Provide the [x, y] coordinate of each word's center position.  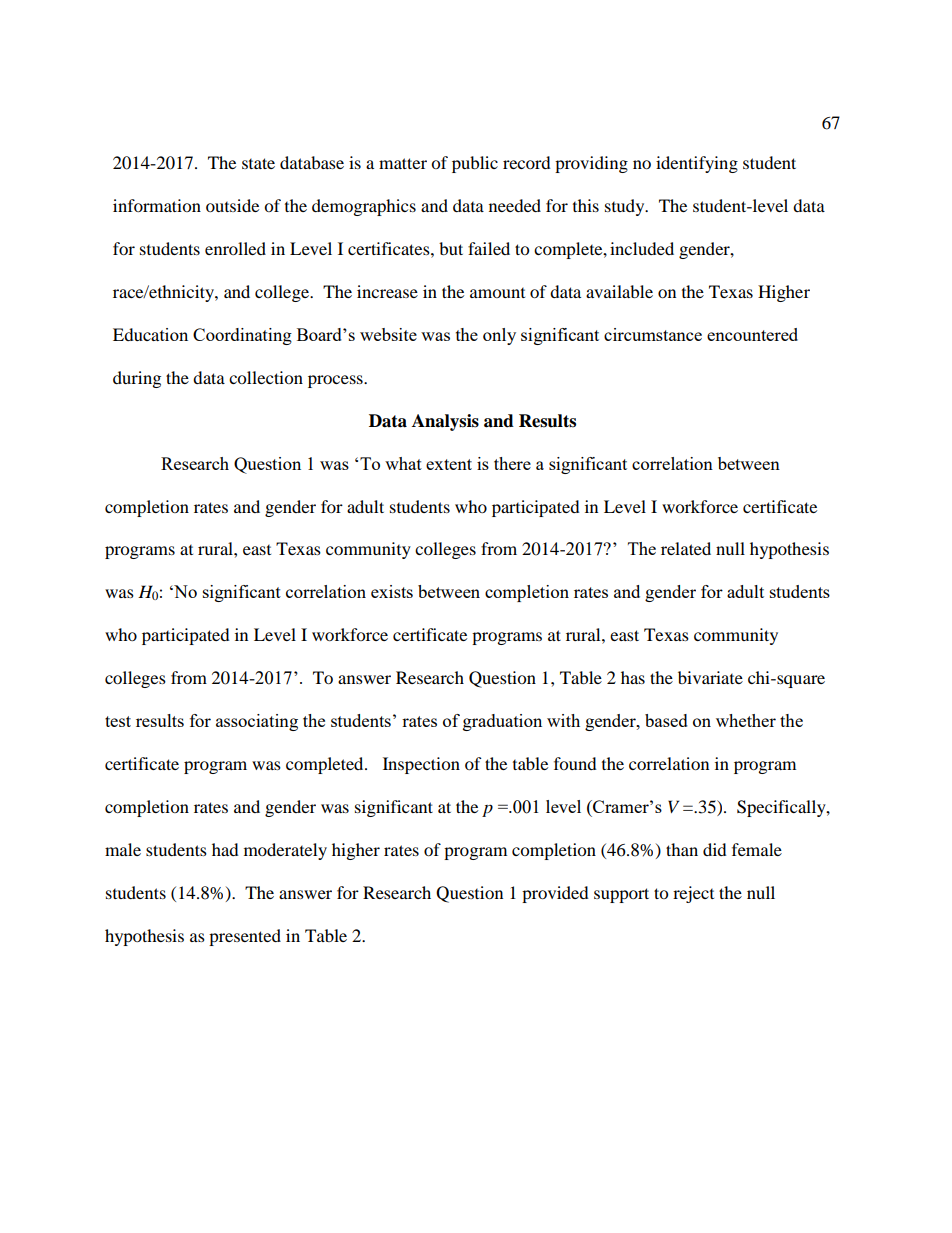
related [686, 548]
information [157, 205]
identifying [697, 164]
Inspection [421, 765]
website [388, 334]
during [137, 379]
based [666, 720]
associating [257, 722]
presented [245, 937]
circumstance [653, 334]
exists [392, 591]
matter [403, 163]
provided [555, 894]
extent [449, 464]
